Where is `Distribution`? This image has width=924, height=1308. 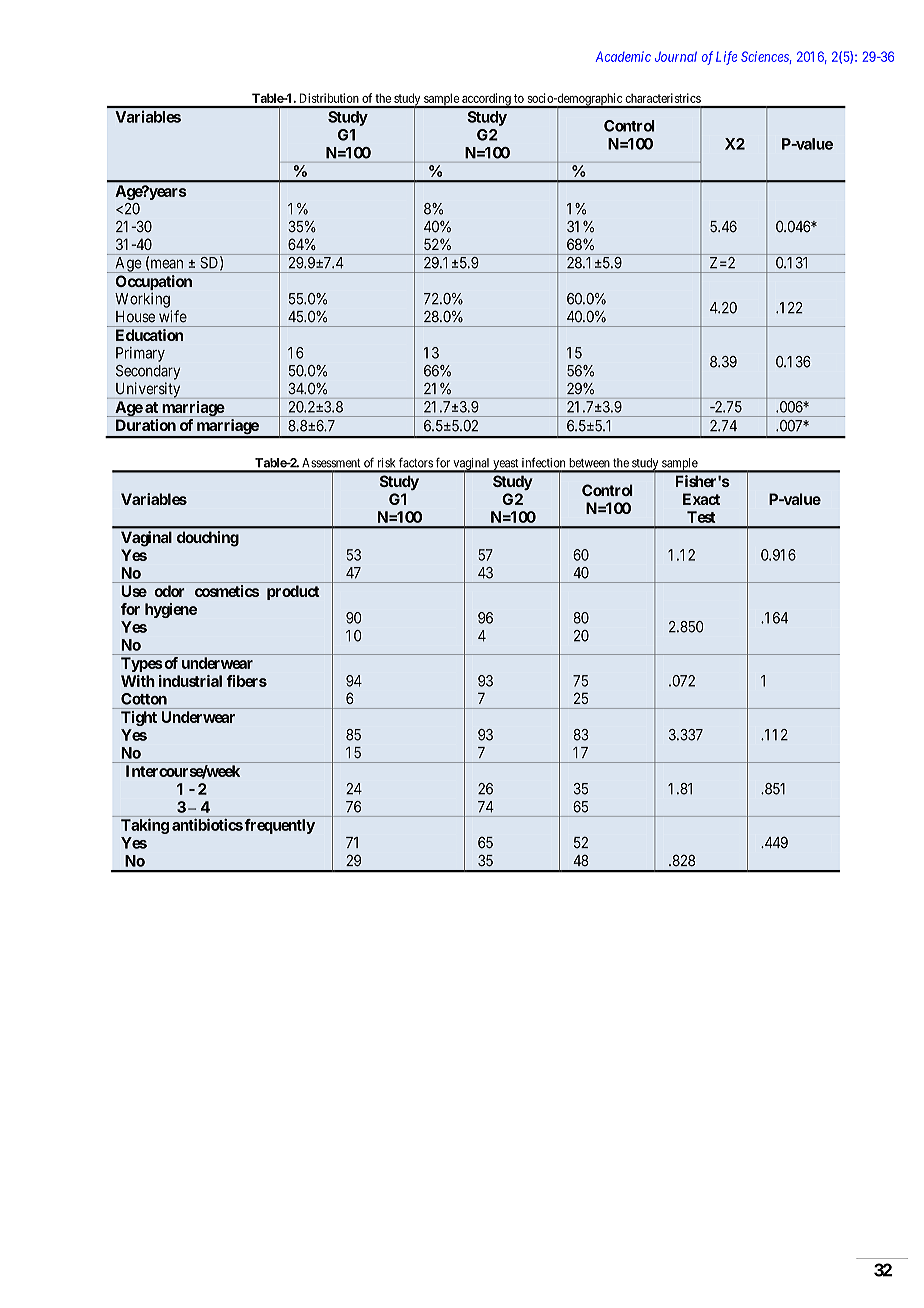
Distribution is located at coordinates (329, 98).
